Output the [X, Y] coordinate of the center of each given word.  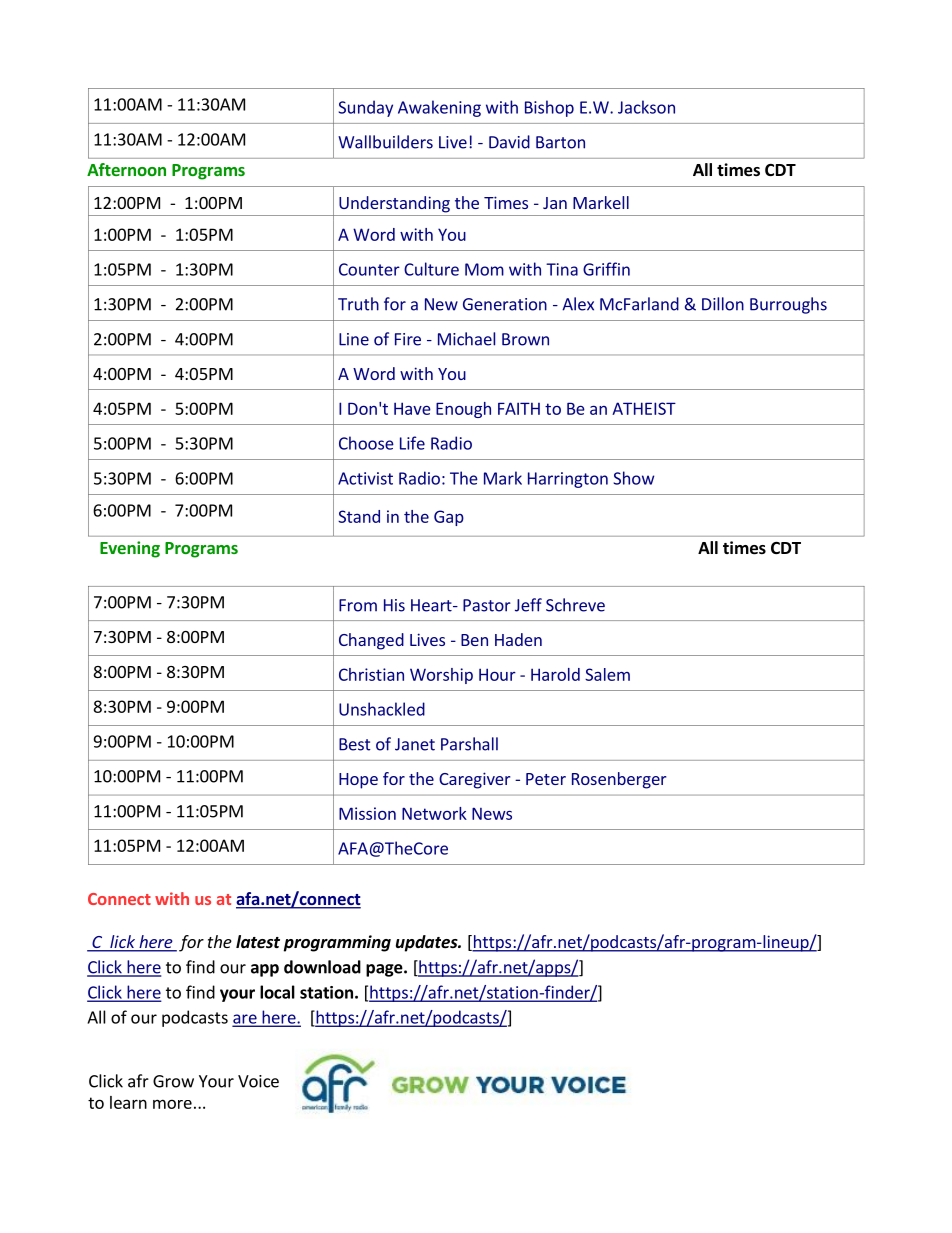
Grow [173, 1081]
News [492, 813]
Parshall [469, 744]
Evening [130, 549]
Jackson [646, 107]
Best [355, 744]
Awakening [439, 108]
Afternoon [126, 169]
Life [412, 443]
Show [634, 478]
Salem [607, 674]
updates [428, 943]
